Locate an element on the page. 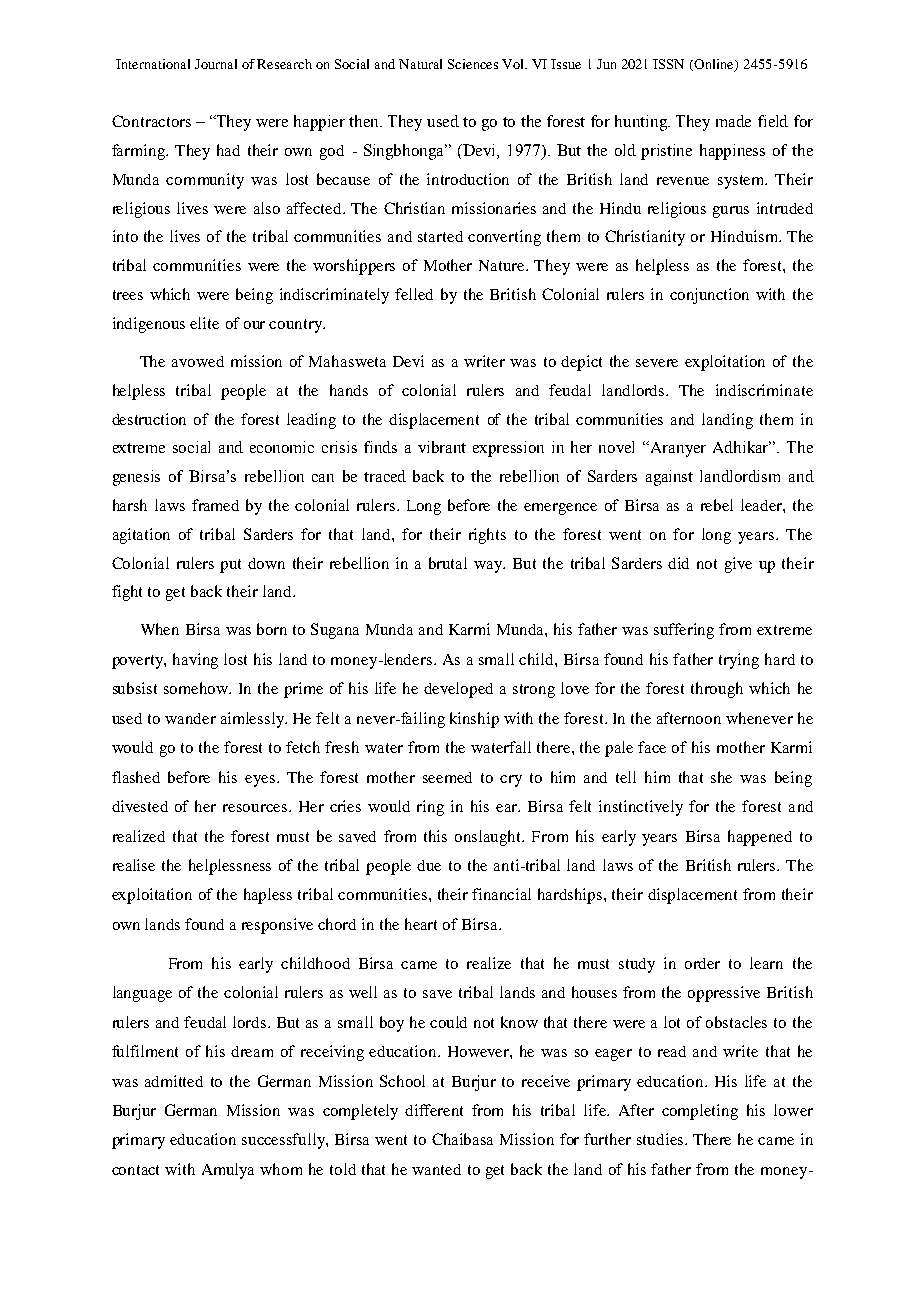 The width and height of the page is (924, 1307). against is located at coordinates (669, 478).
